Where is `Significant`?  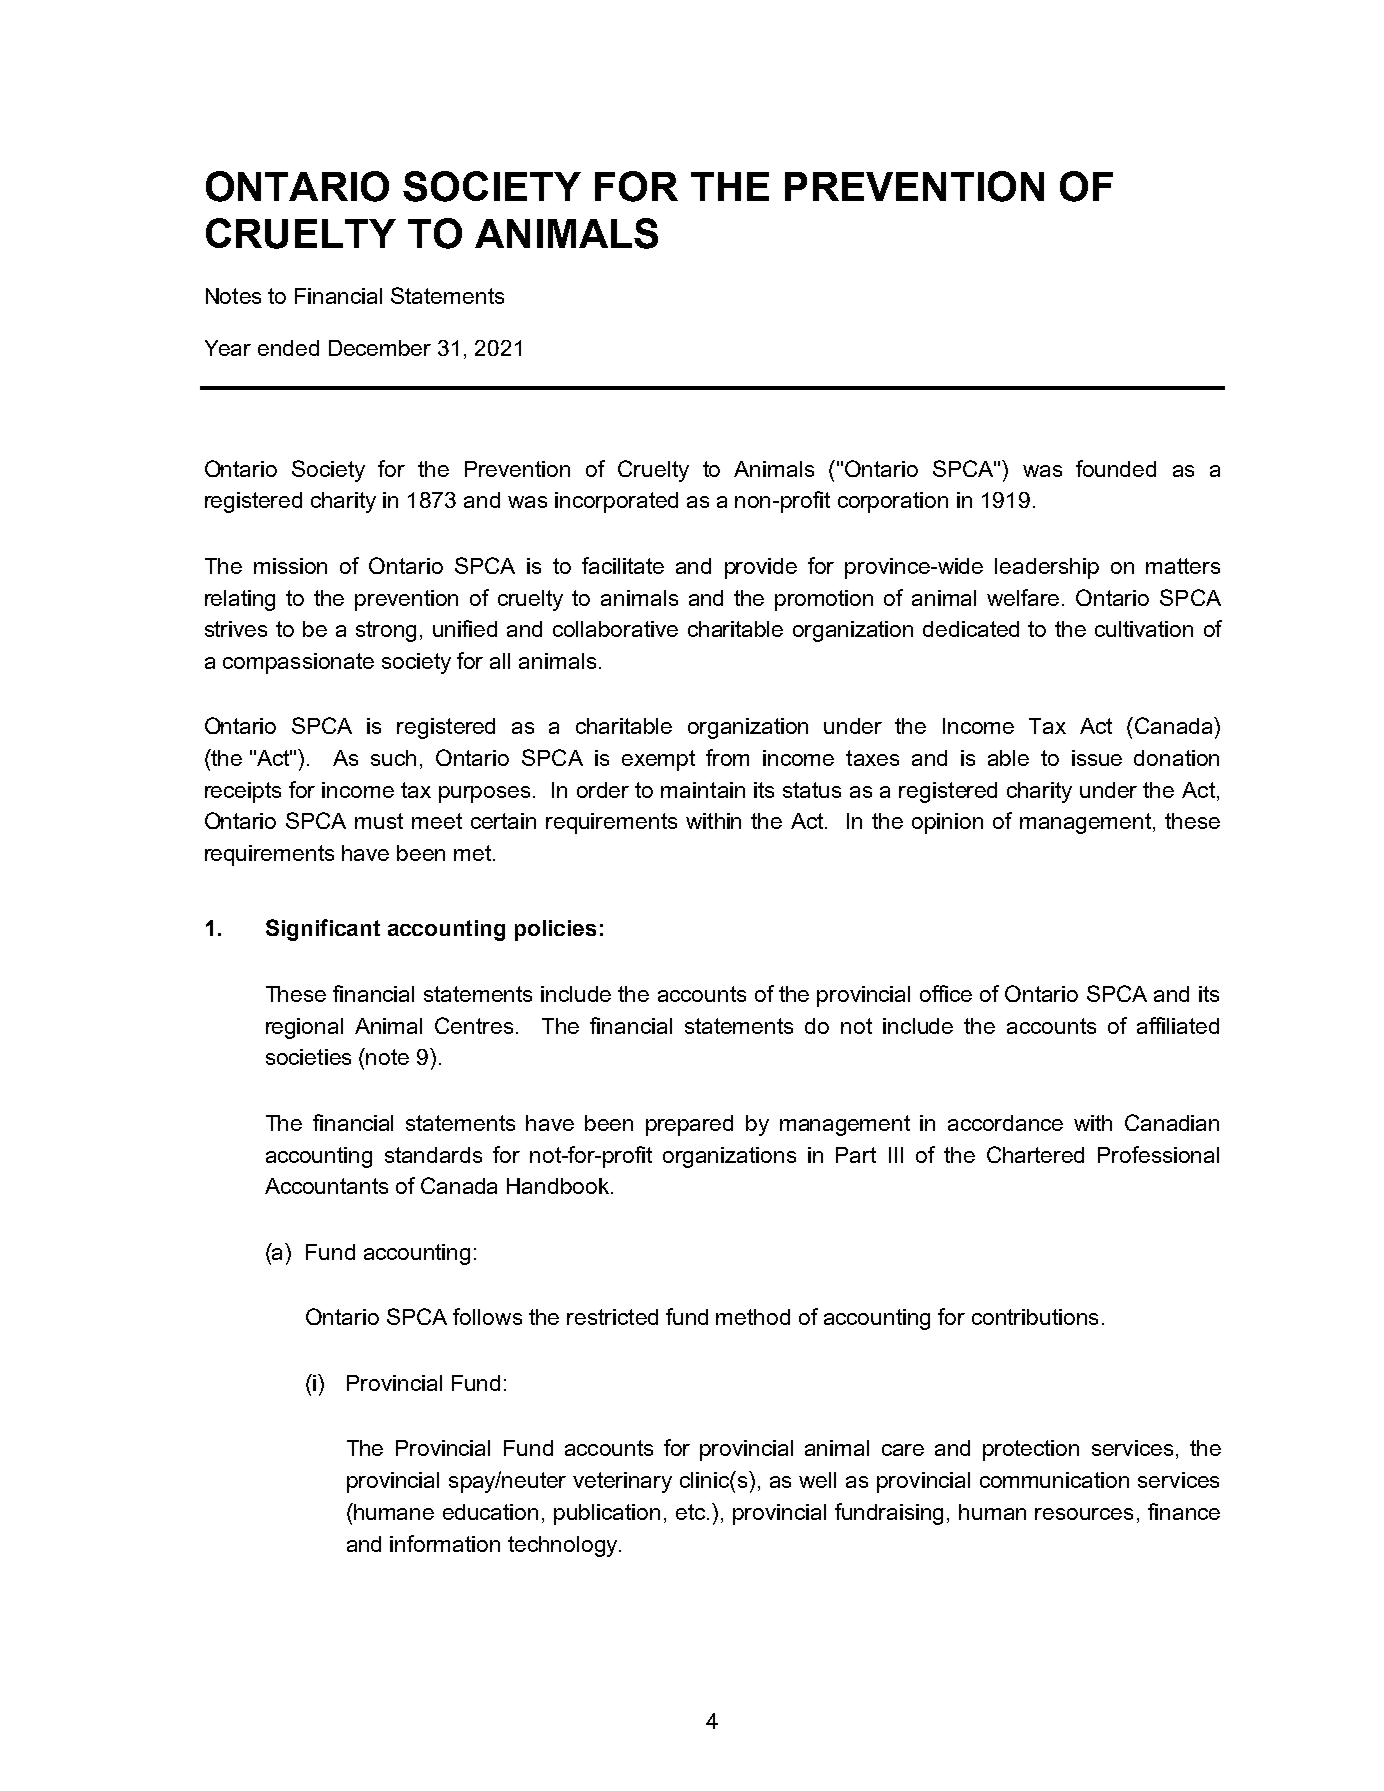
Significant is located at coordinates (323, 930).
